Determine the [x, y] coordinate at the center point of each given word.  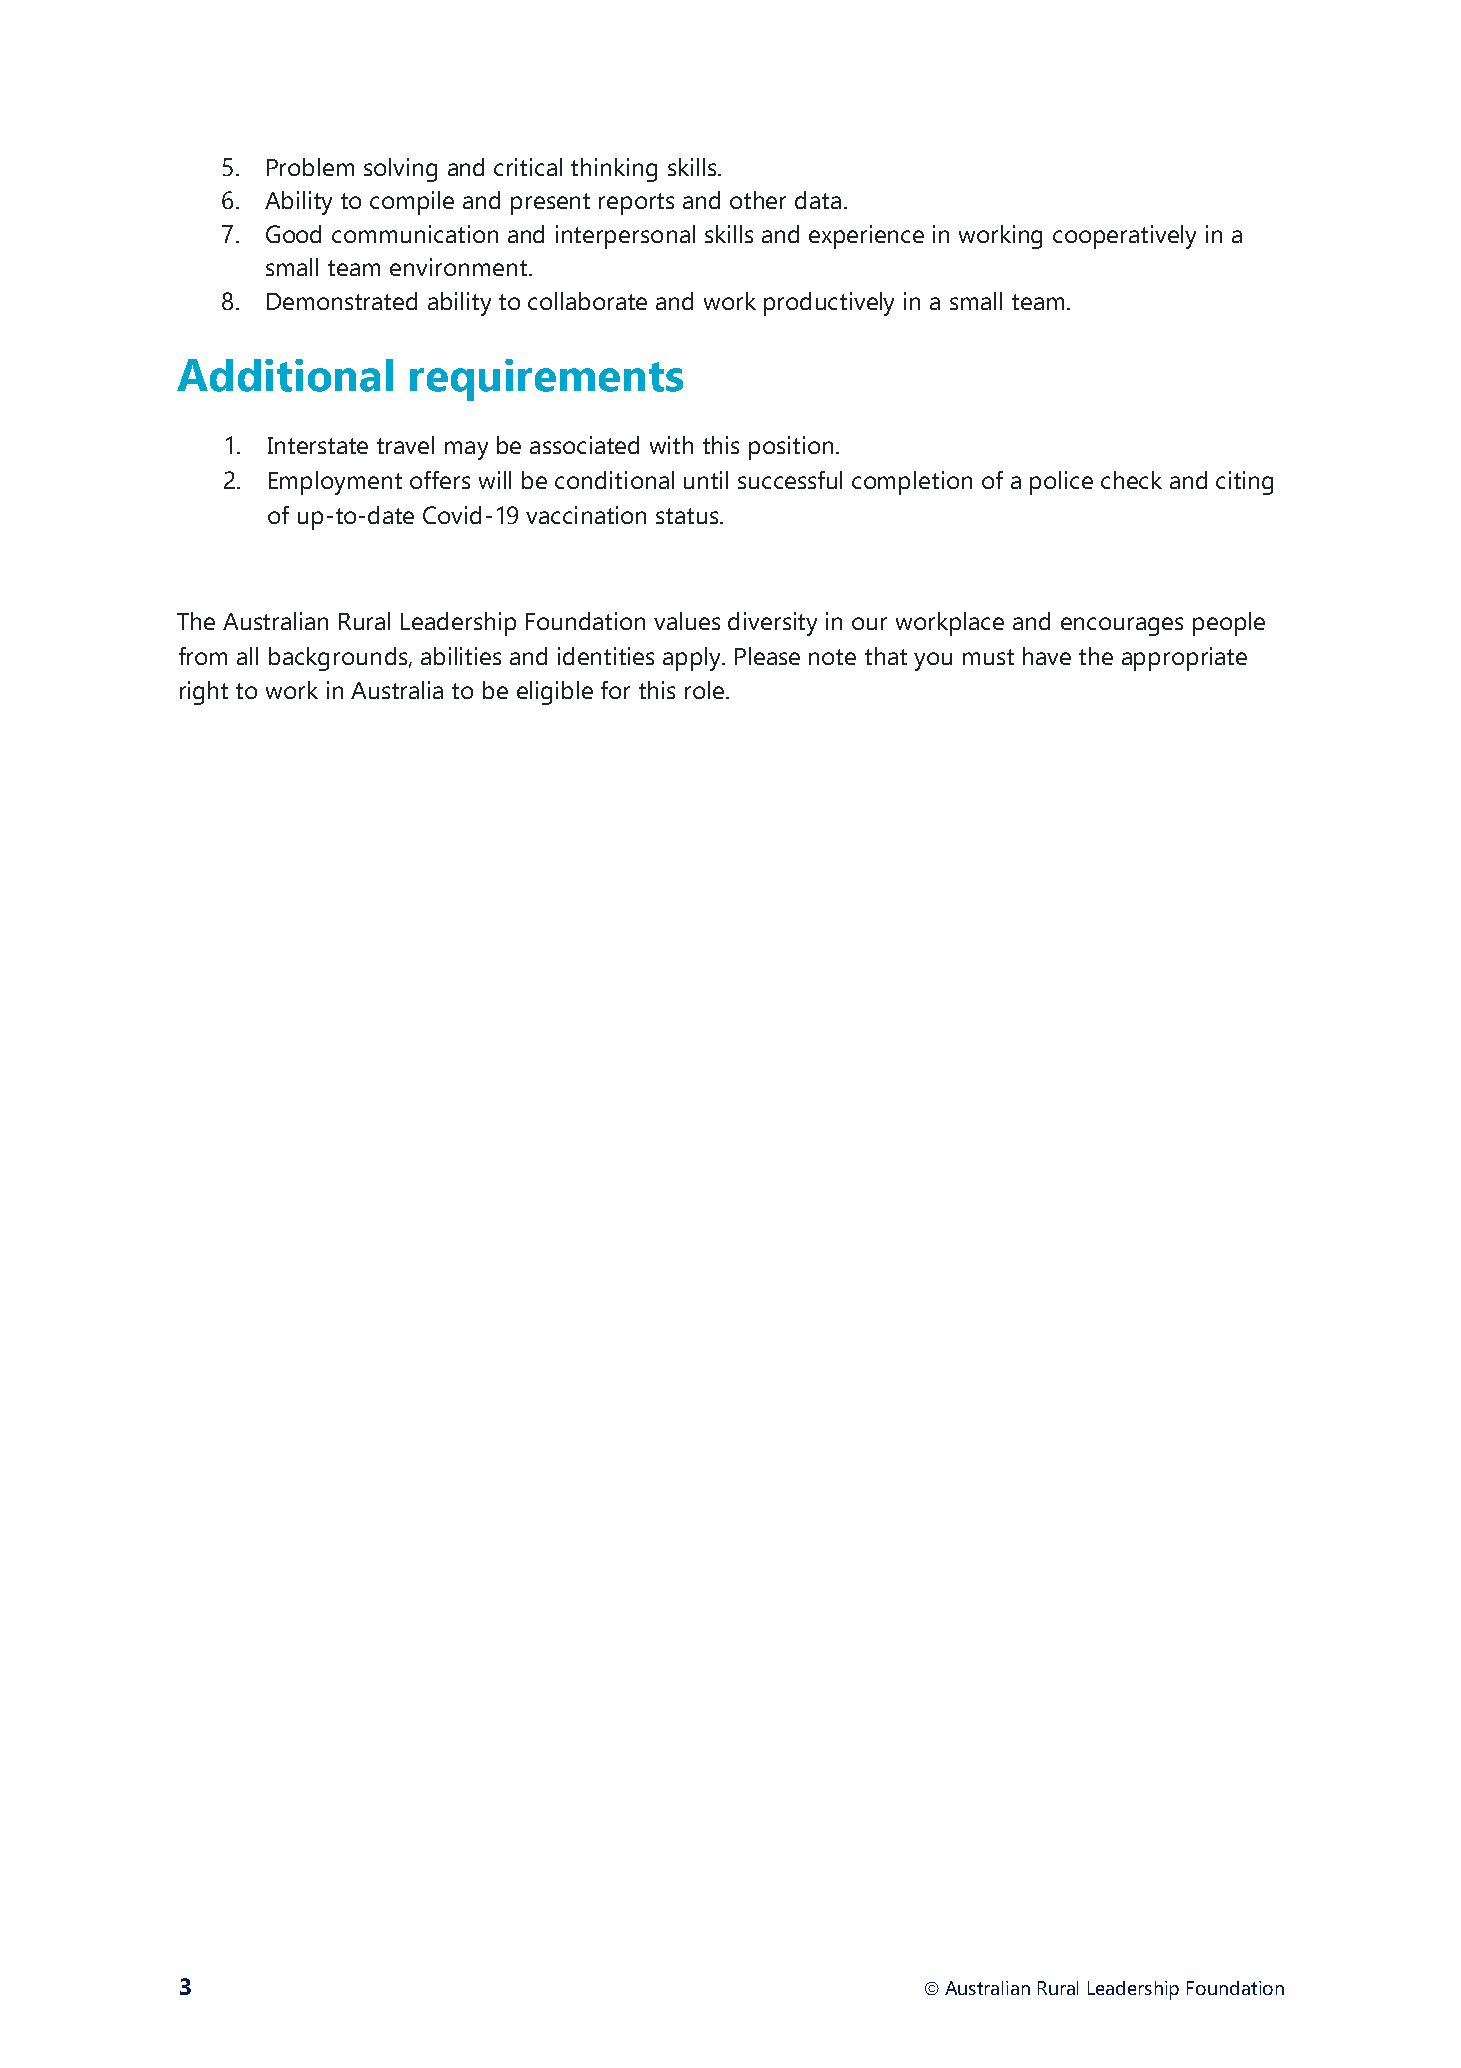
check [1131, 480]
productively [829, 304]
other [758, 200]
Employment [335, 483]
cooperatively [1124, 237]
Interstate [318, 445]
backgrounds [339, 659]
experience [866, 237]
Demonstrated [342, 301]
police [1061, 483]
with [671, 445]
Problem [310, 167]
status [688, 516]
